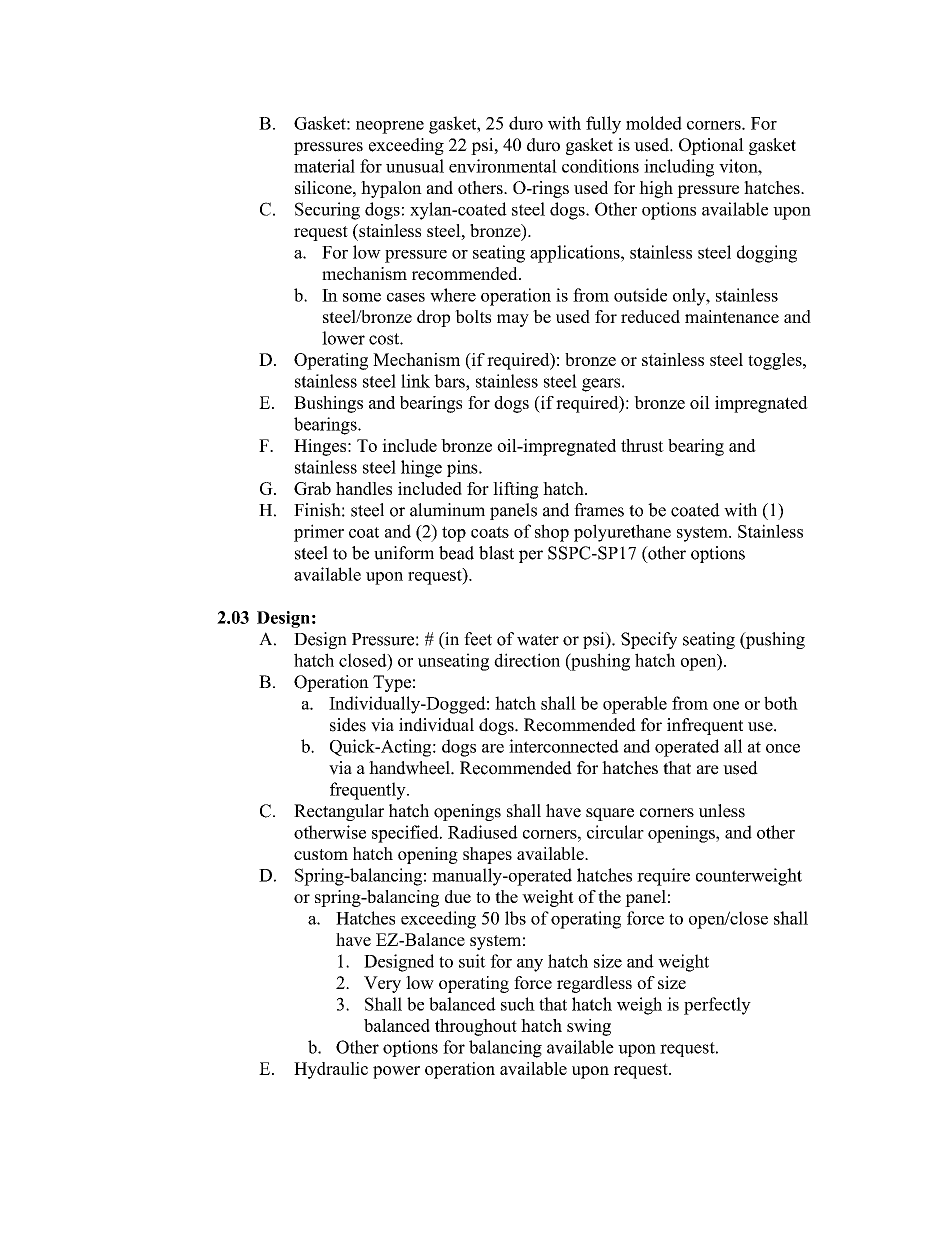  I want to click on uniform, so click(404, 553).
